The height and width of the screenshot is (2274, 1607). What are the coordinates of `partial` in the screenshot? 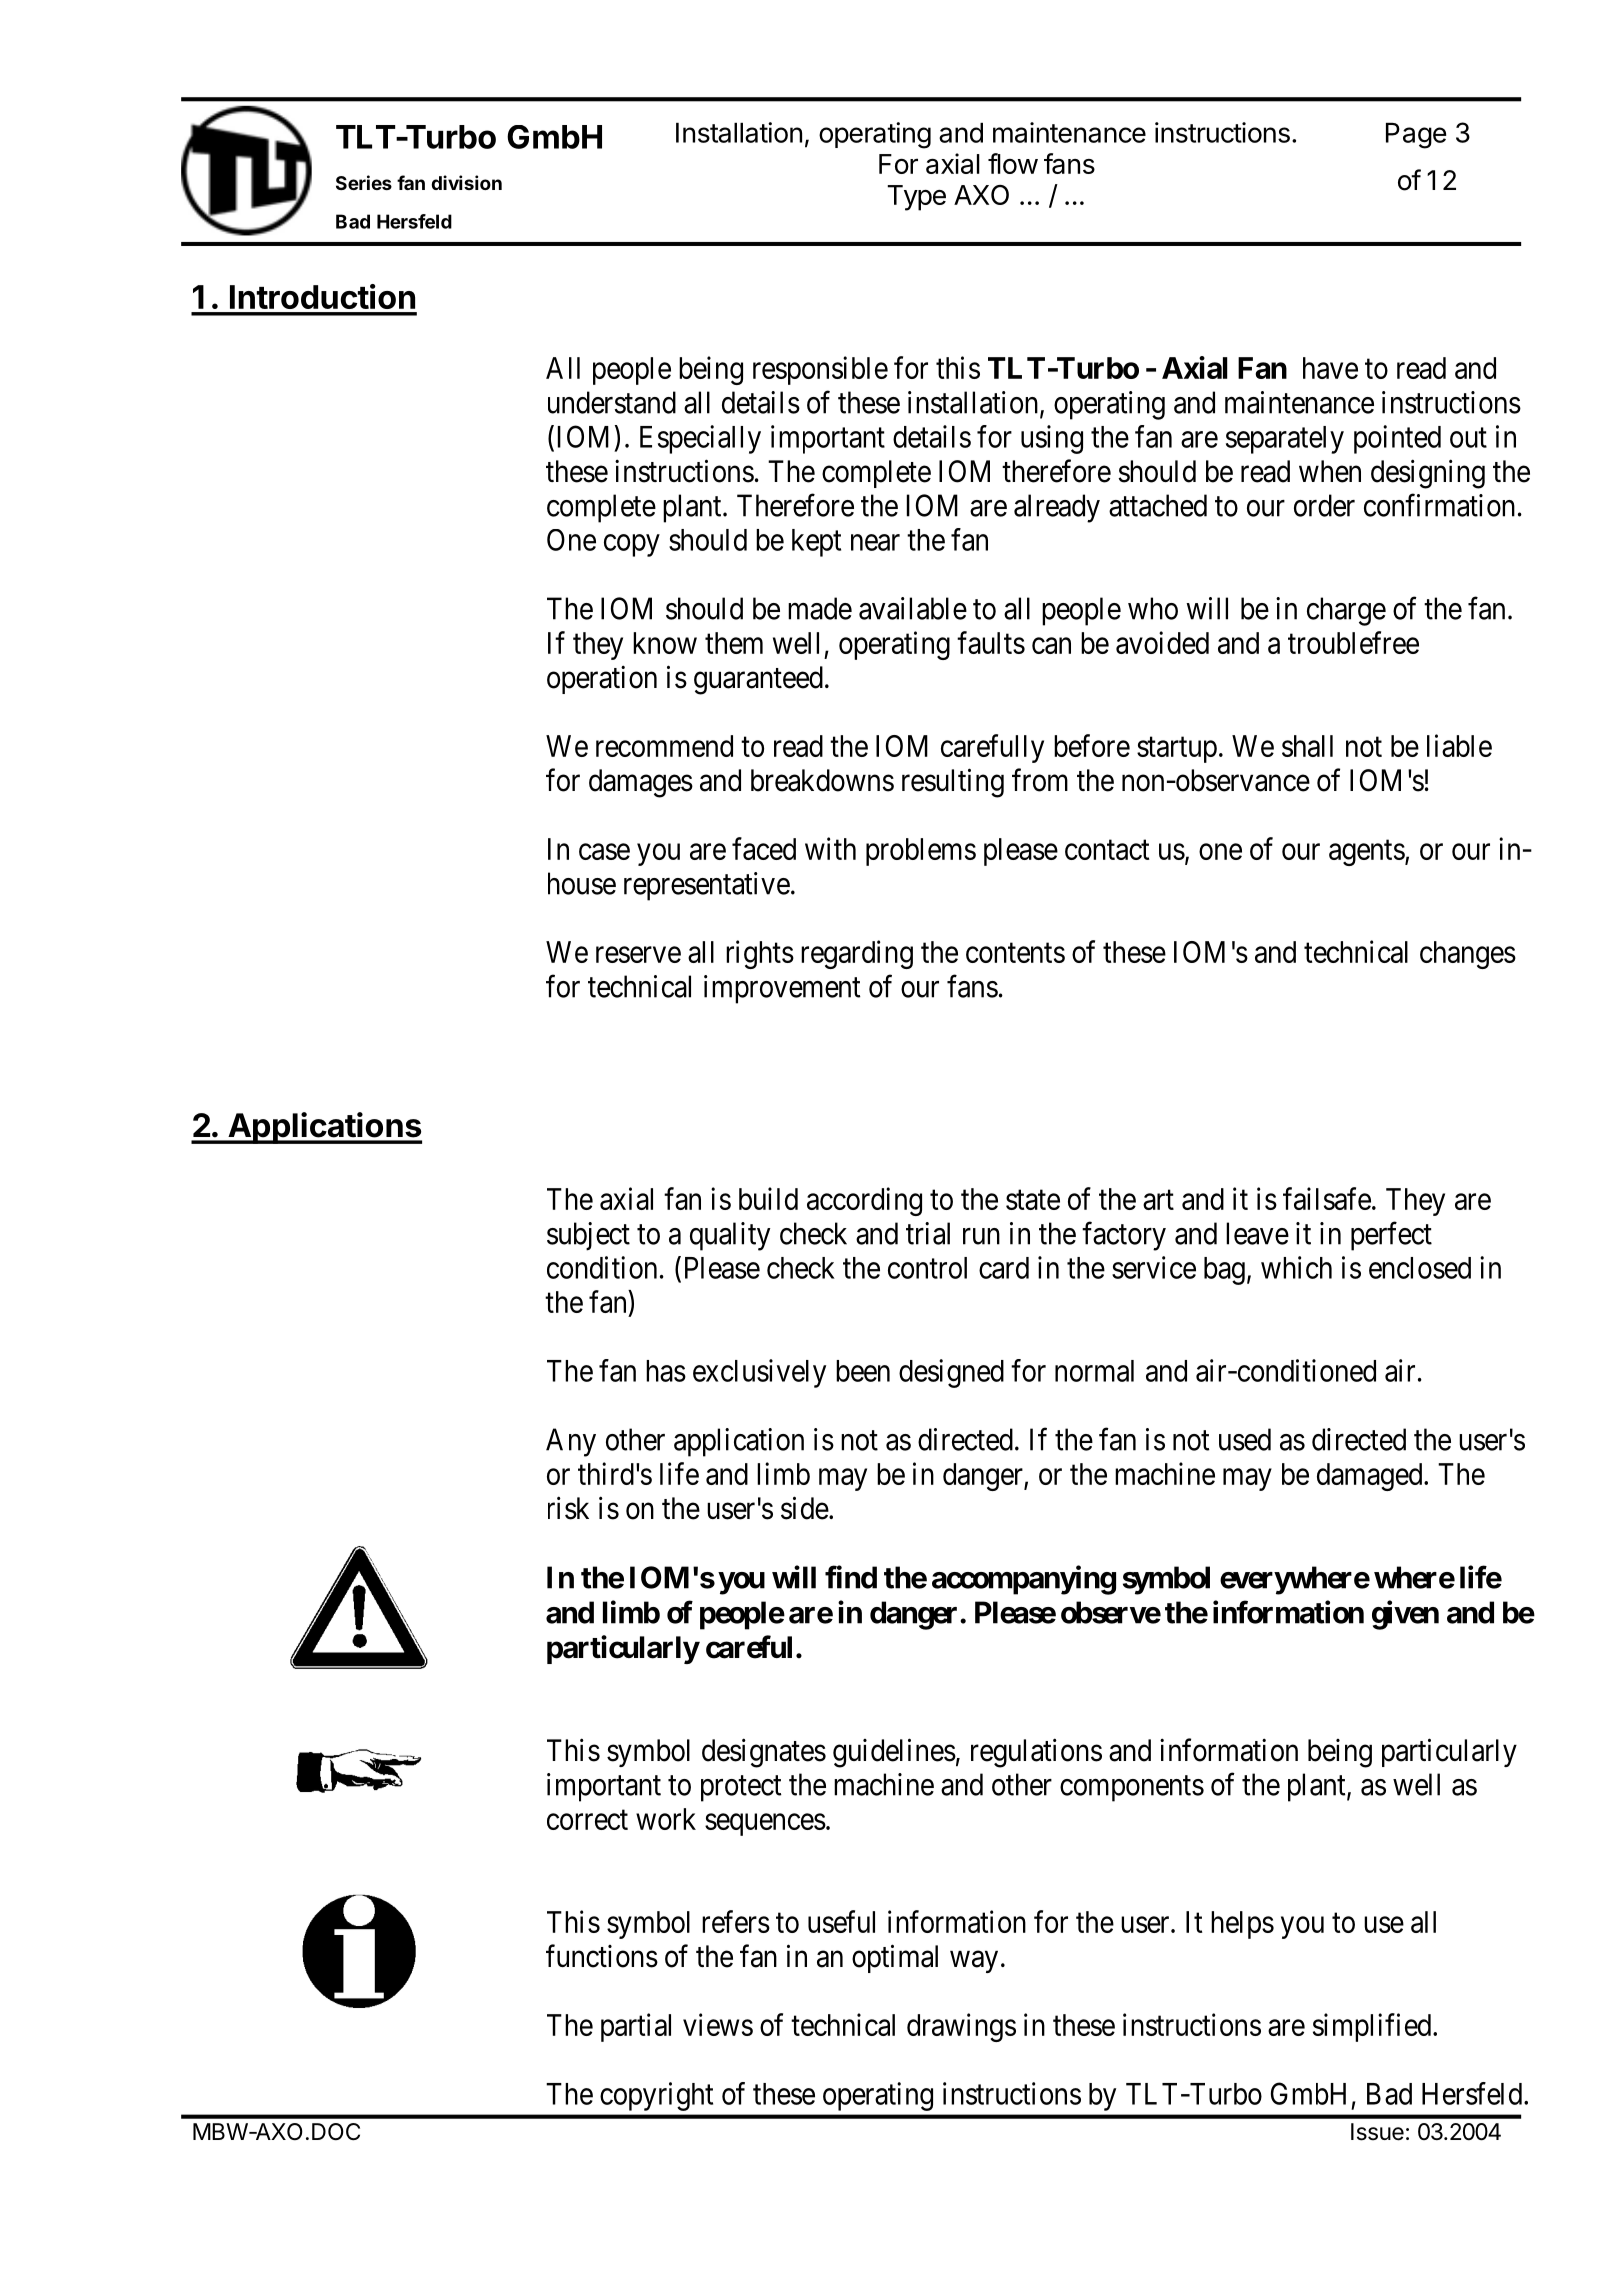 It's located at (636, 2027).
